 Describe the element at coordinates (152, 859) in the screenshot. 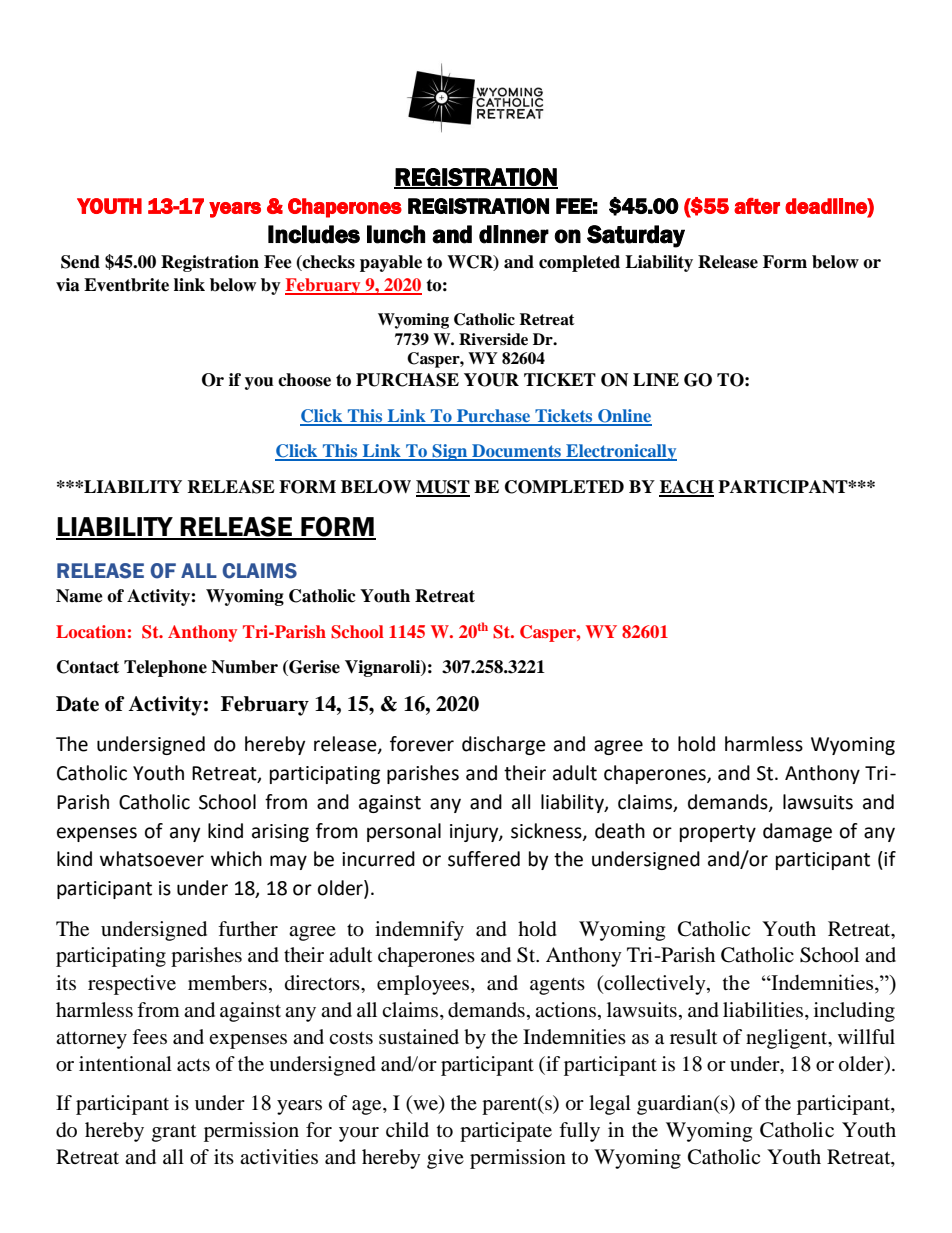

I see `whatsoever` at that location.
